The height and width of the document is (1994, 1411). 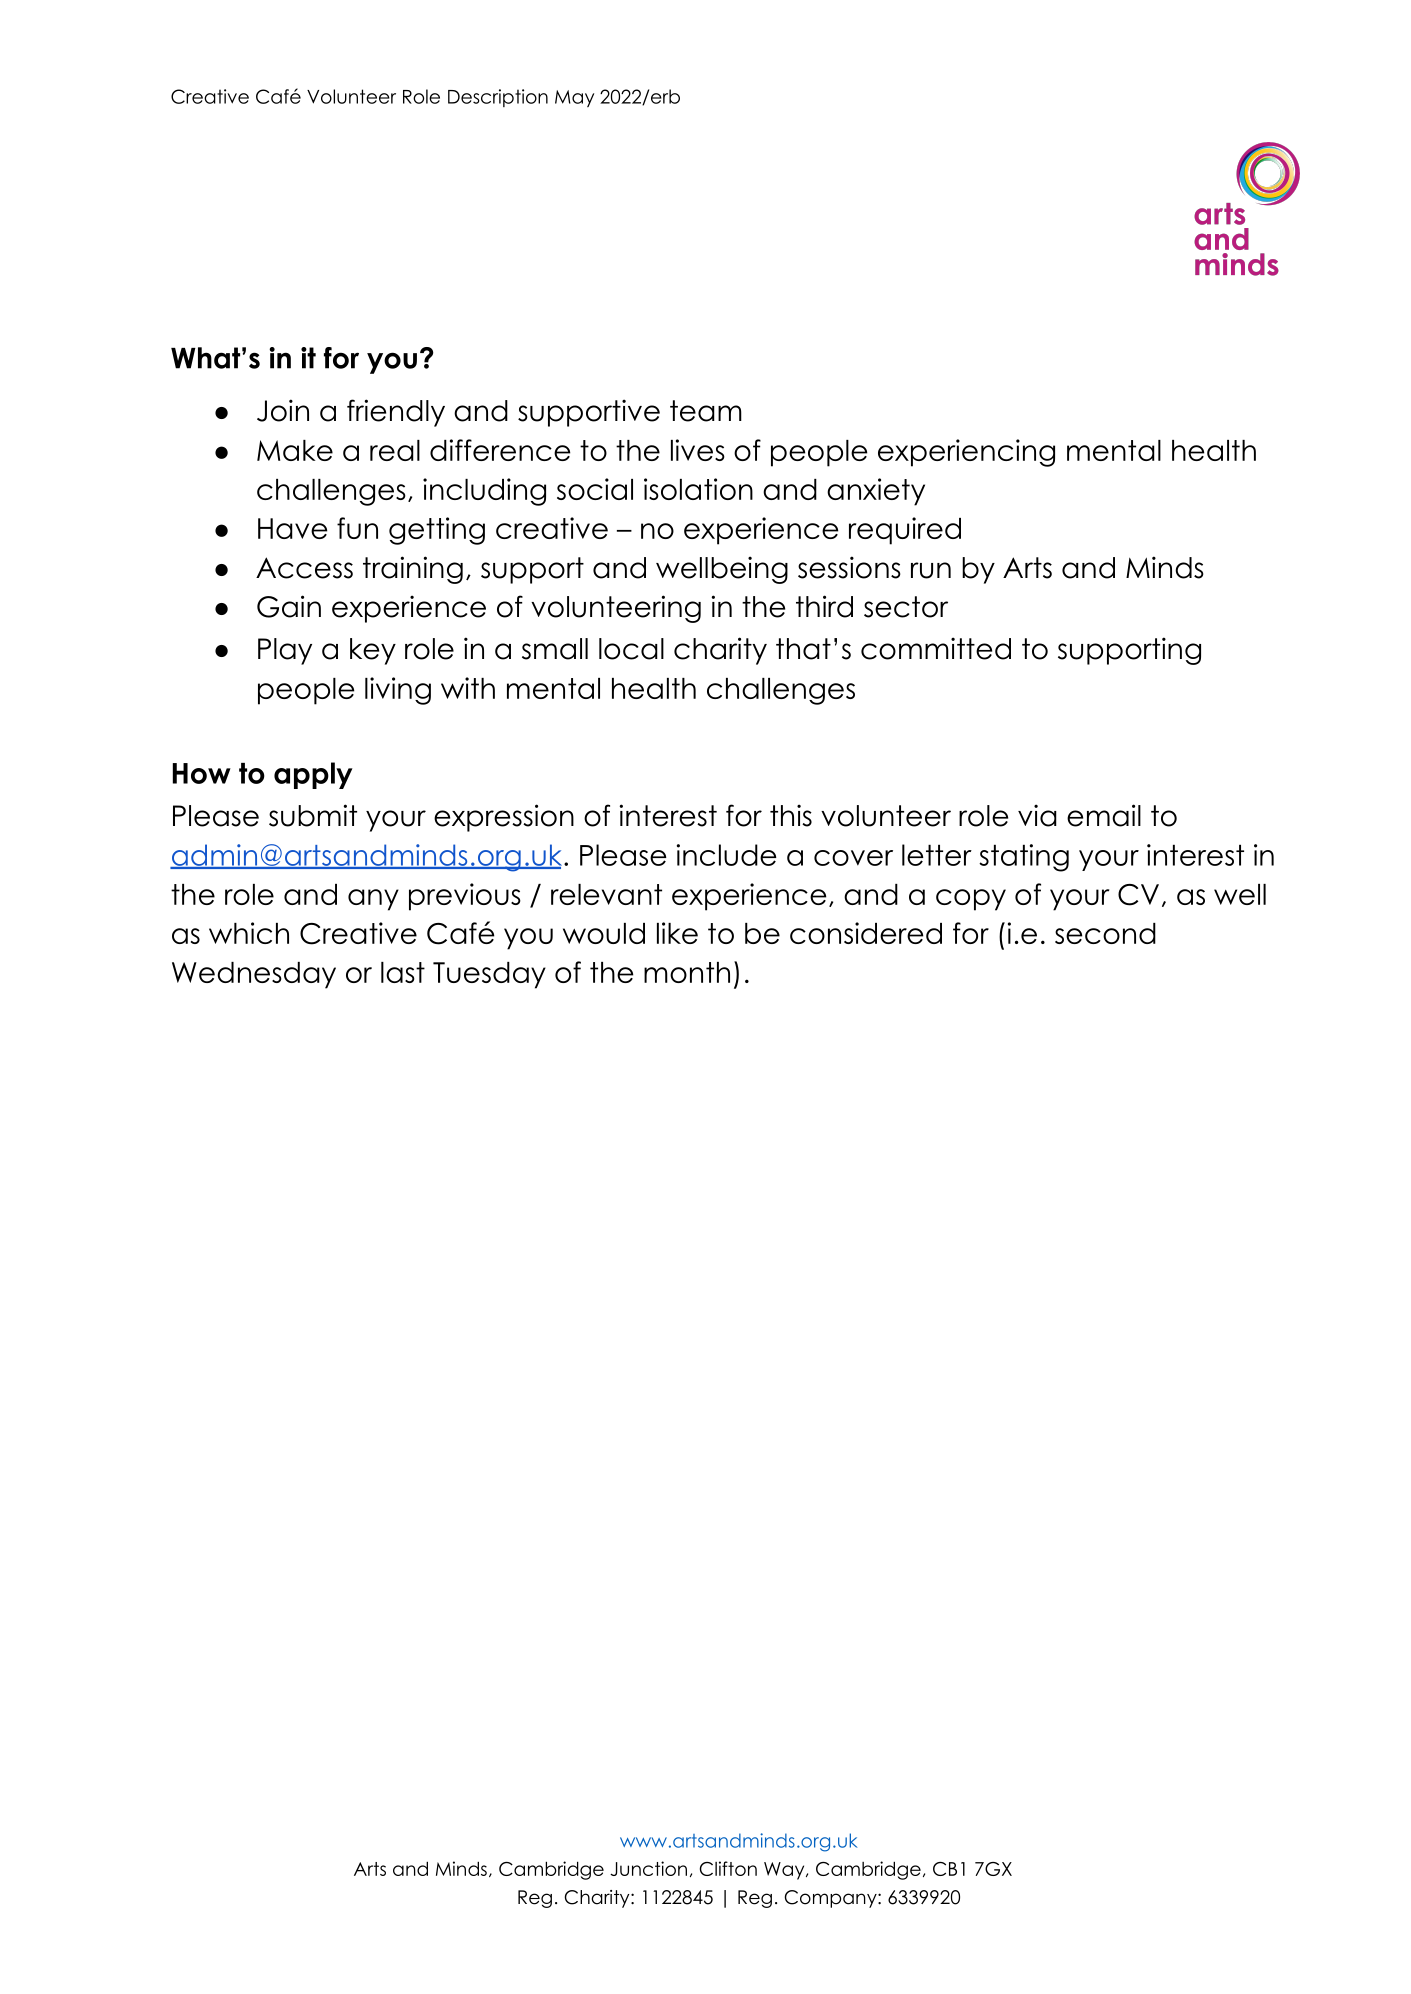 What do you see at coordinates (574, 98) in the document?
I see `May` at bounding box center [574, 98].
